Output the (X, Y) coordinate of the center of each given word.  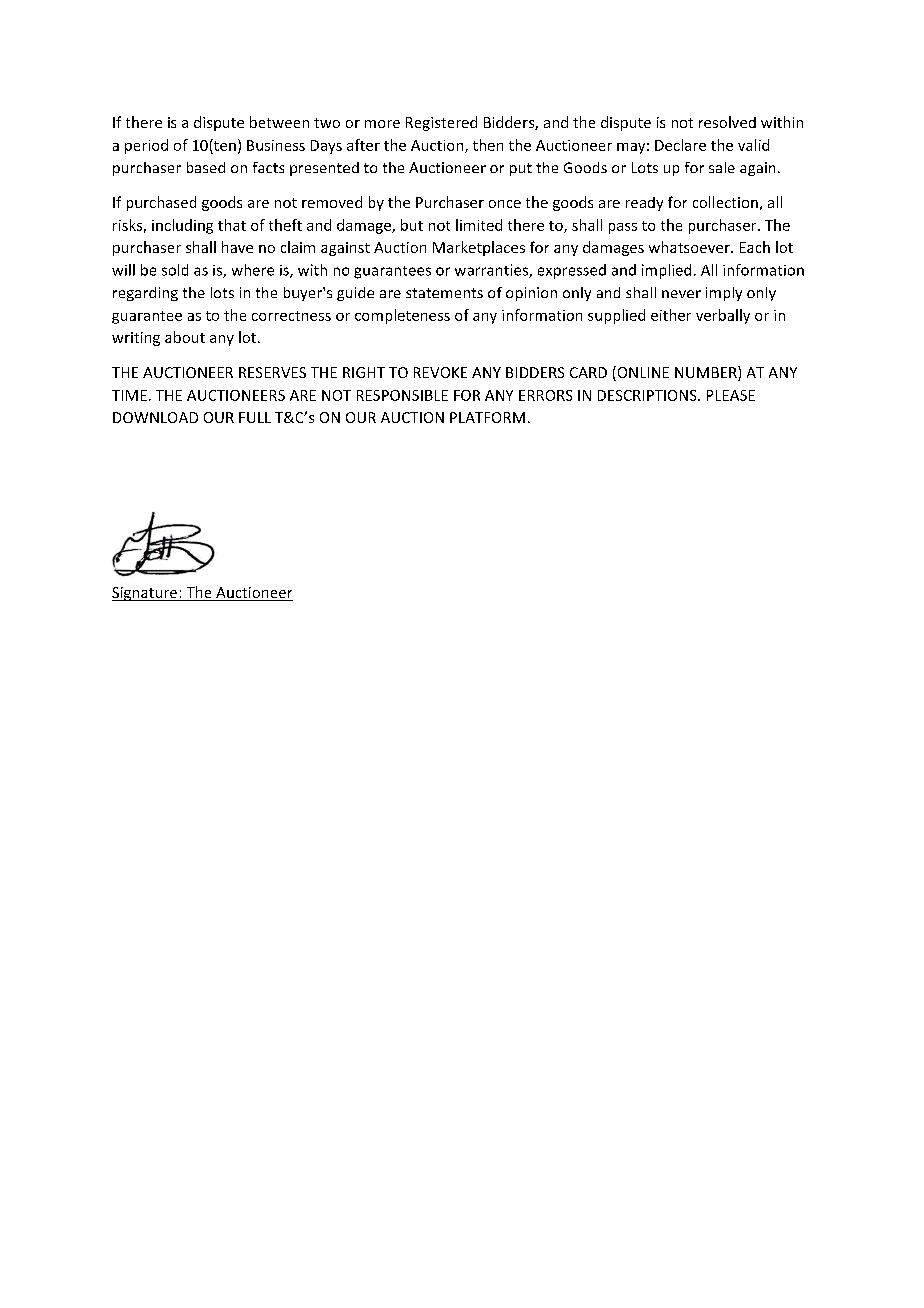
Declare (680, 145)
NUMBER (707, 373)
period (146, 146)
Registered (441, 123)
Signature (146, 594)
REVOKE (440, 372)
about (185, 337)
